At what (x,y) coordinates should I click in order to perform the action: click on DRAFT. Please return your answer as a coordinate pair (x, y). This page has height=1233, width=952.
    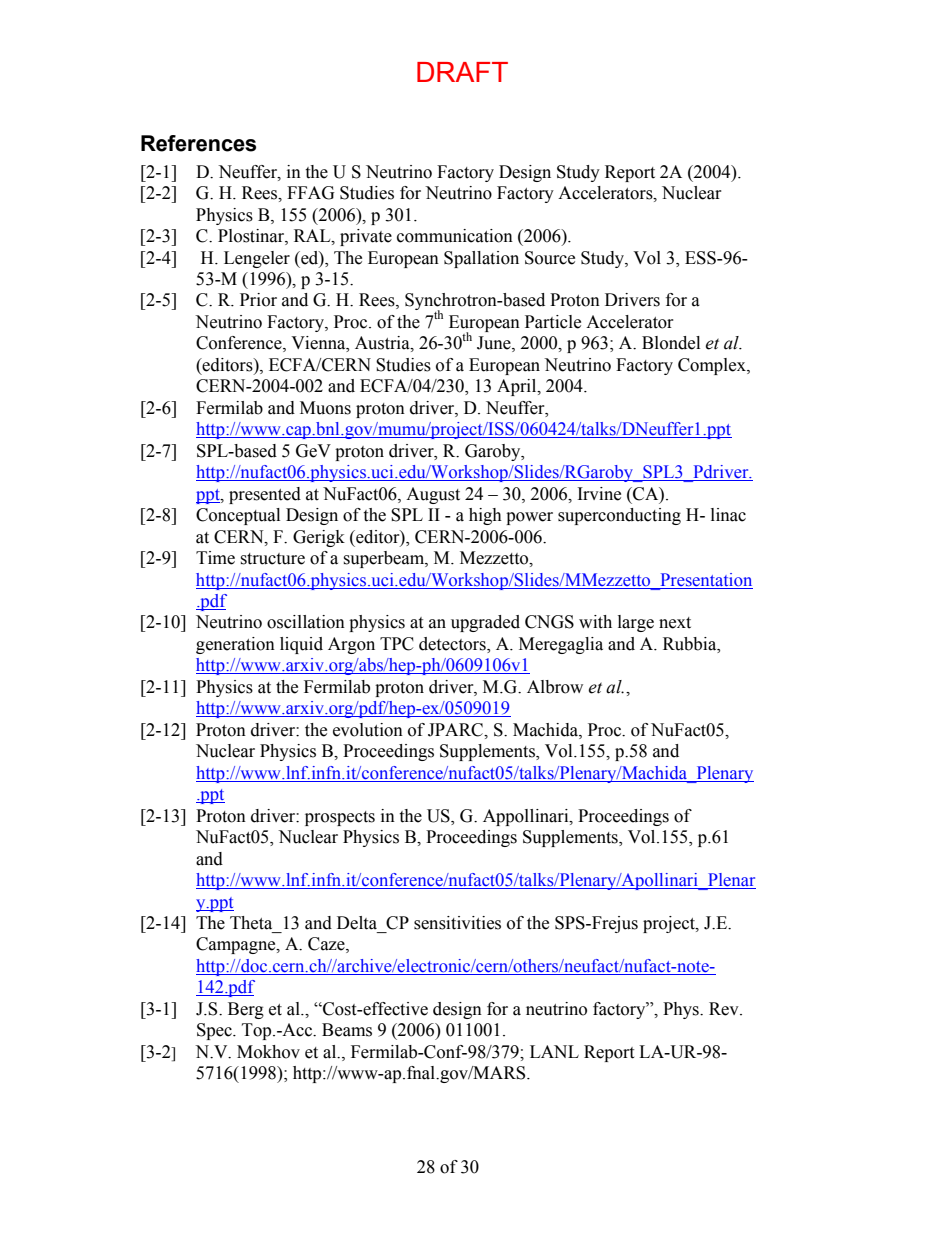
    Looking at the image, I should click on (462, 72).
